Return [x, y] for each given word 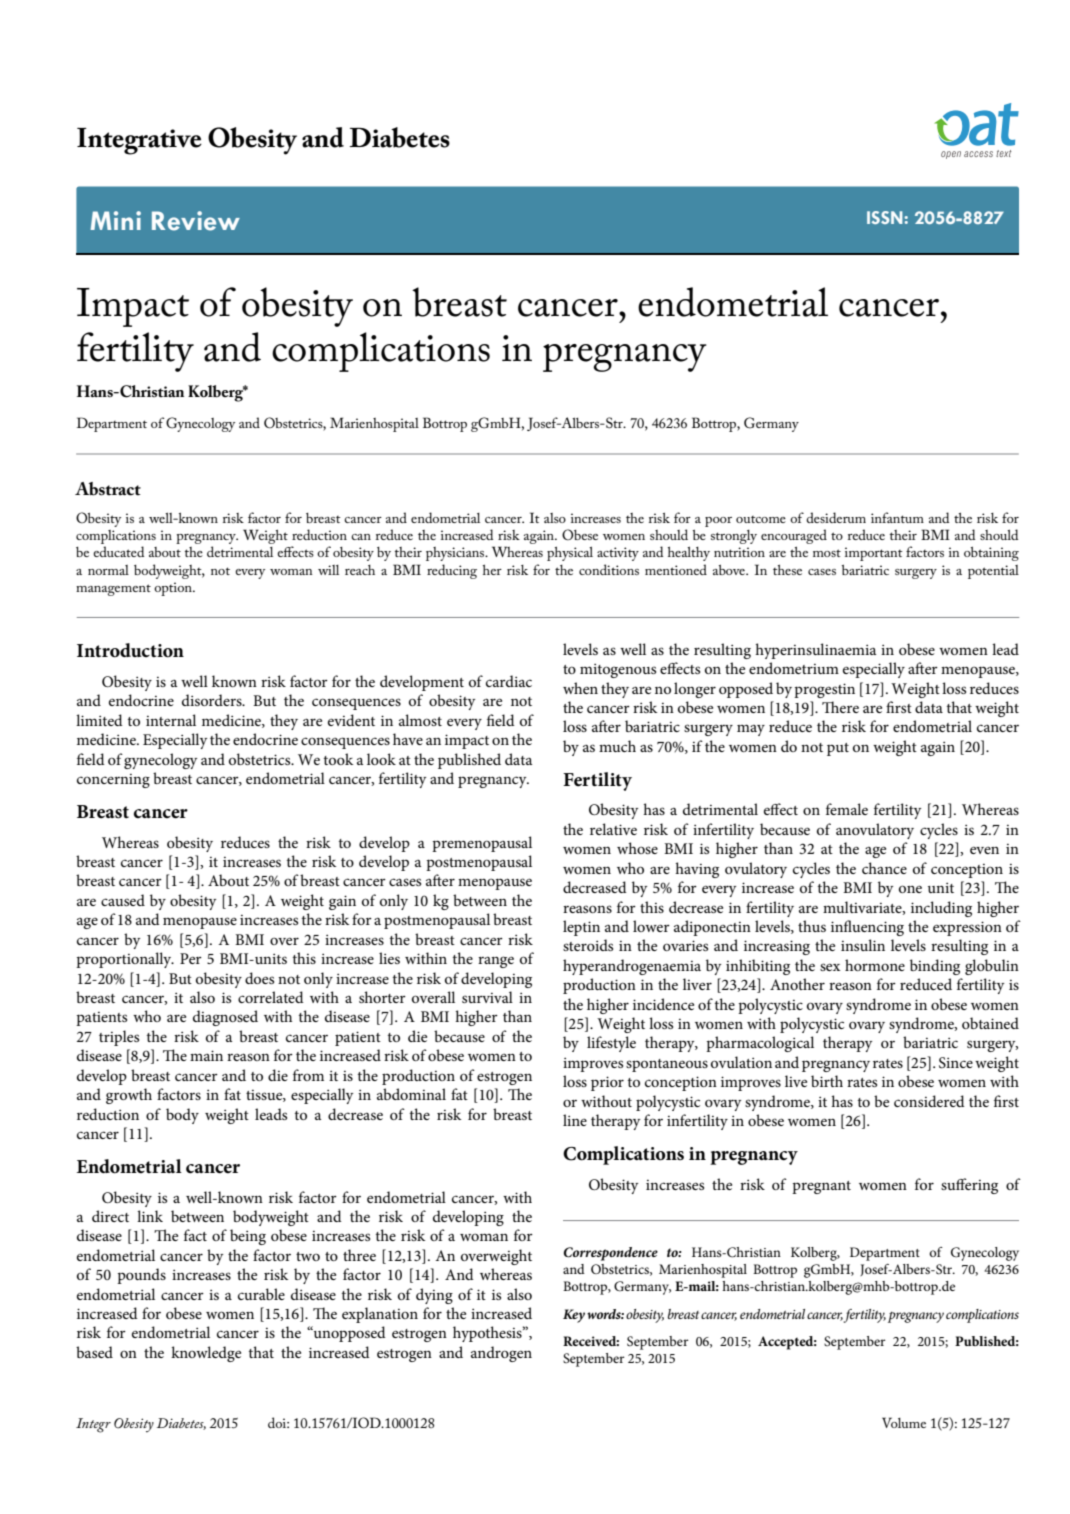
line [575, 1120]
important [874, 554]
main [206, 1055]
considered [929, 1101]
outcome [761, 519]
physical [570, 553]
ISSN [885, 217]
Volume [904, 1422]
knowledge [206, 1354]
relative [613, 829]
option [174, 589]
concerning [113, 781]
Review [196, 221]
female [847, 809]
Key [574, 1316]
